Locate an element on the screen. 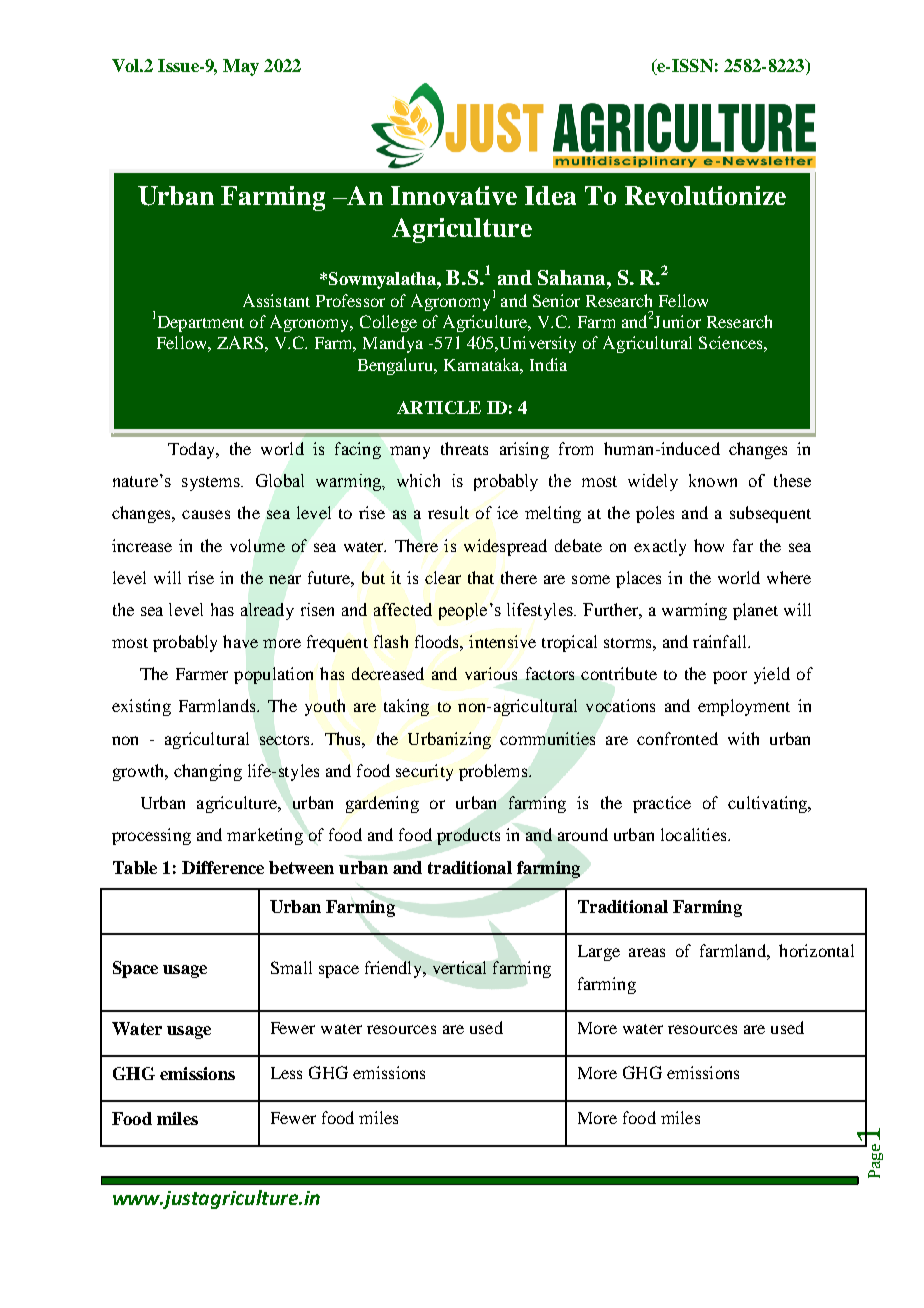  Innovative is located at coordinates (454, 195).
